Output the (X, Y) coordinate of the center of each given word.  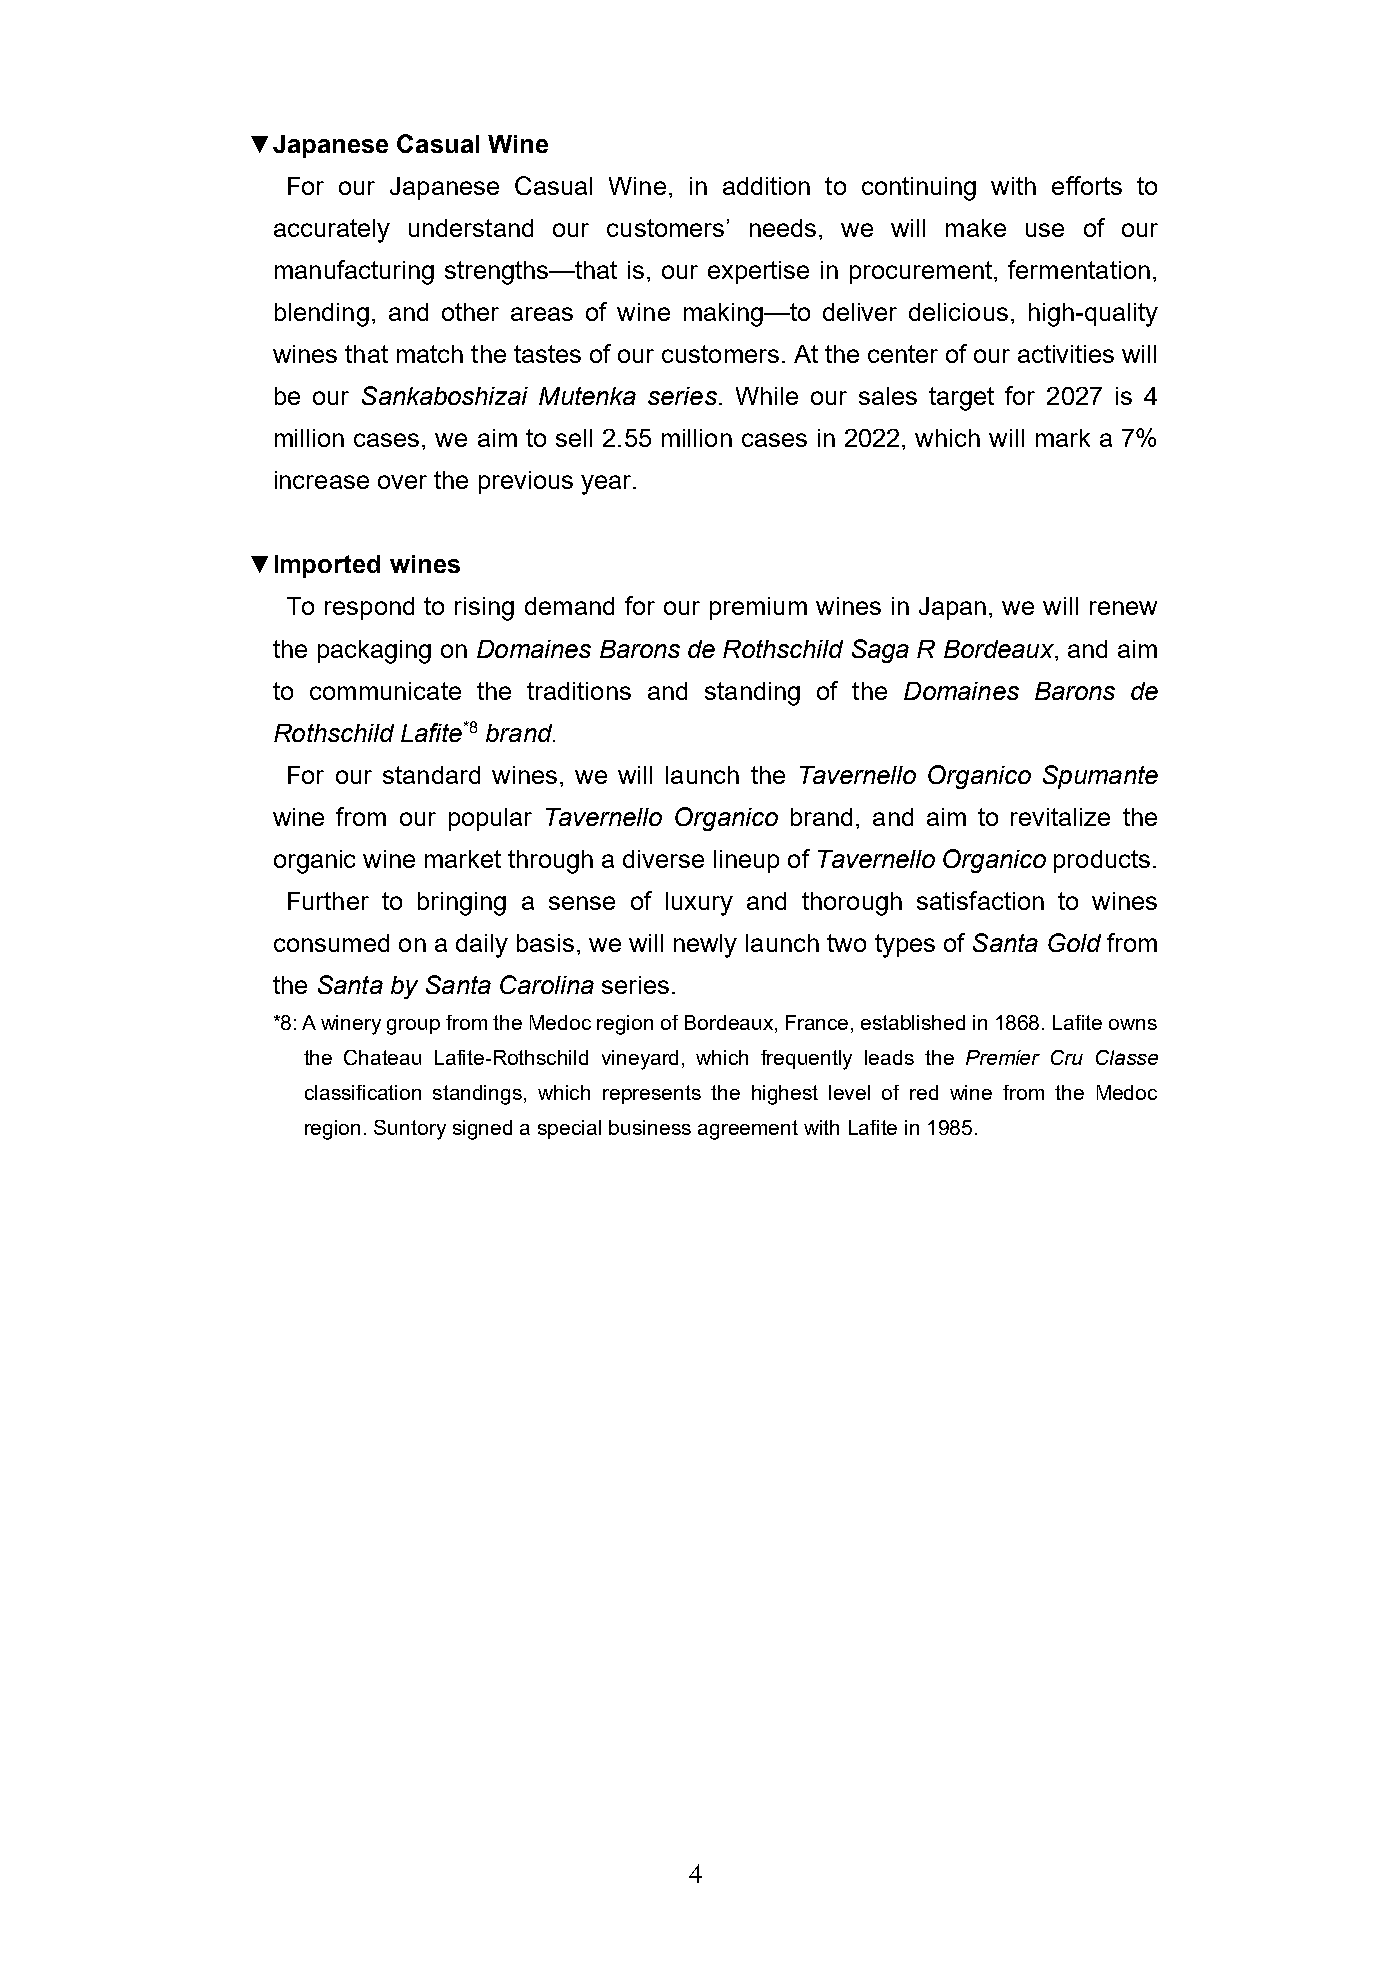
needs (783, 228)
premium (758, 608)
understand (471, 228)
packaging (374, 652)
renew (1123, 608)
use (1045, 230)
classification (363, 1092)
